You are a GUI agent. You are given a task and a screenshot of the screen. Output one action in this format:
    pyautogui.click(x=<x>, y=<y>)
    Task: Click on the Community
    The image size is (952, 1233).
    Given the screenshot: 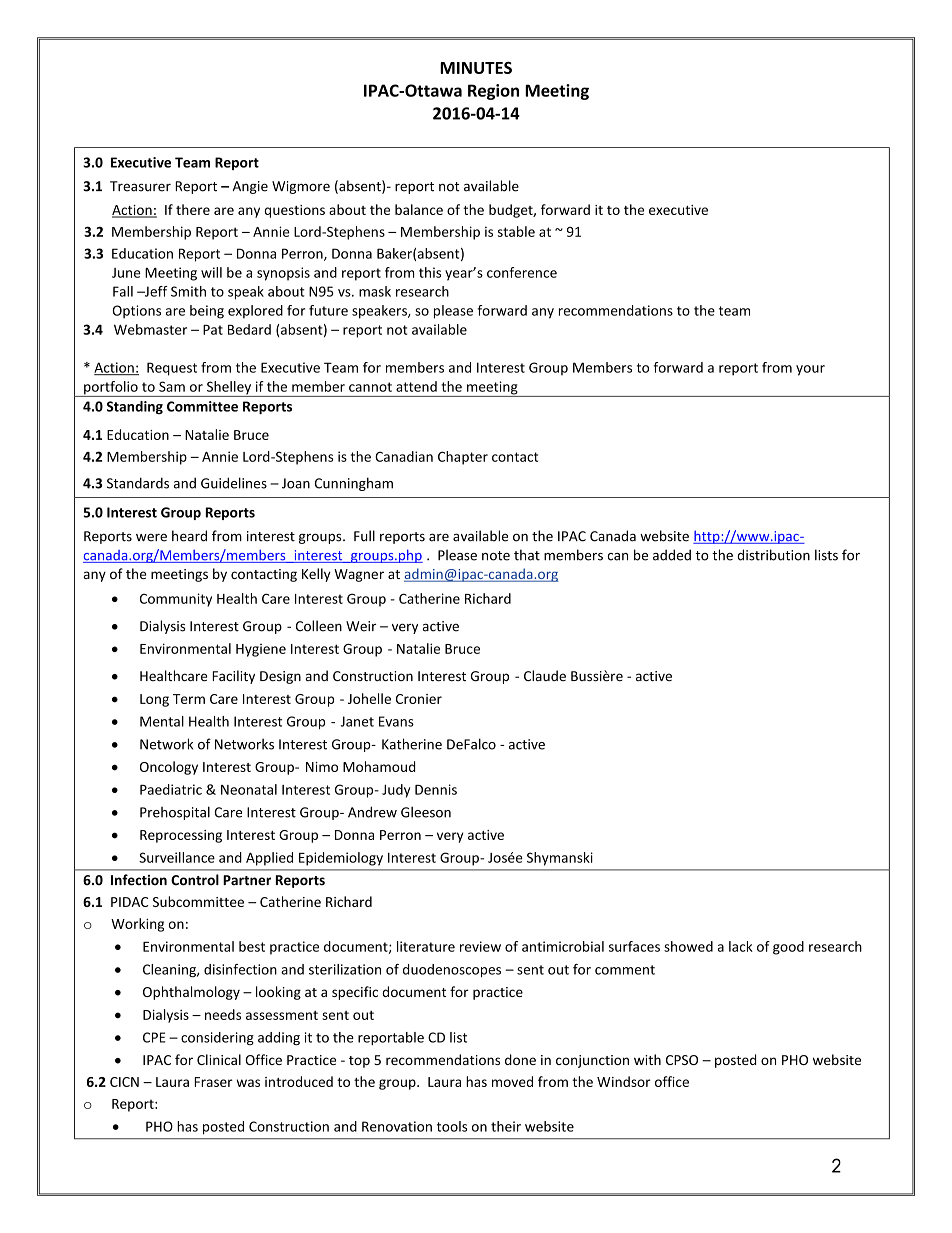 What is the action you would take?
    pyautogui.click(x=176, y=600)
